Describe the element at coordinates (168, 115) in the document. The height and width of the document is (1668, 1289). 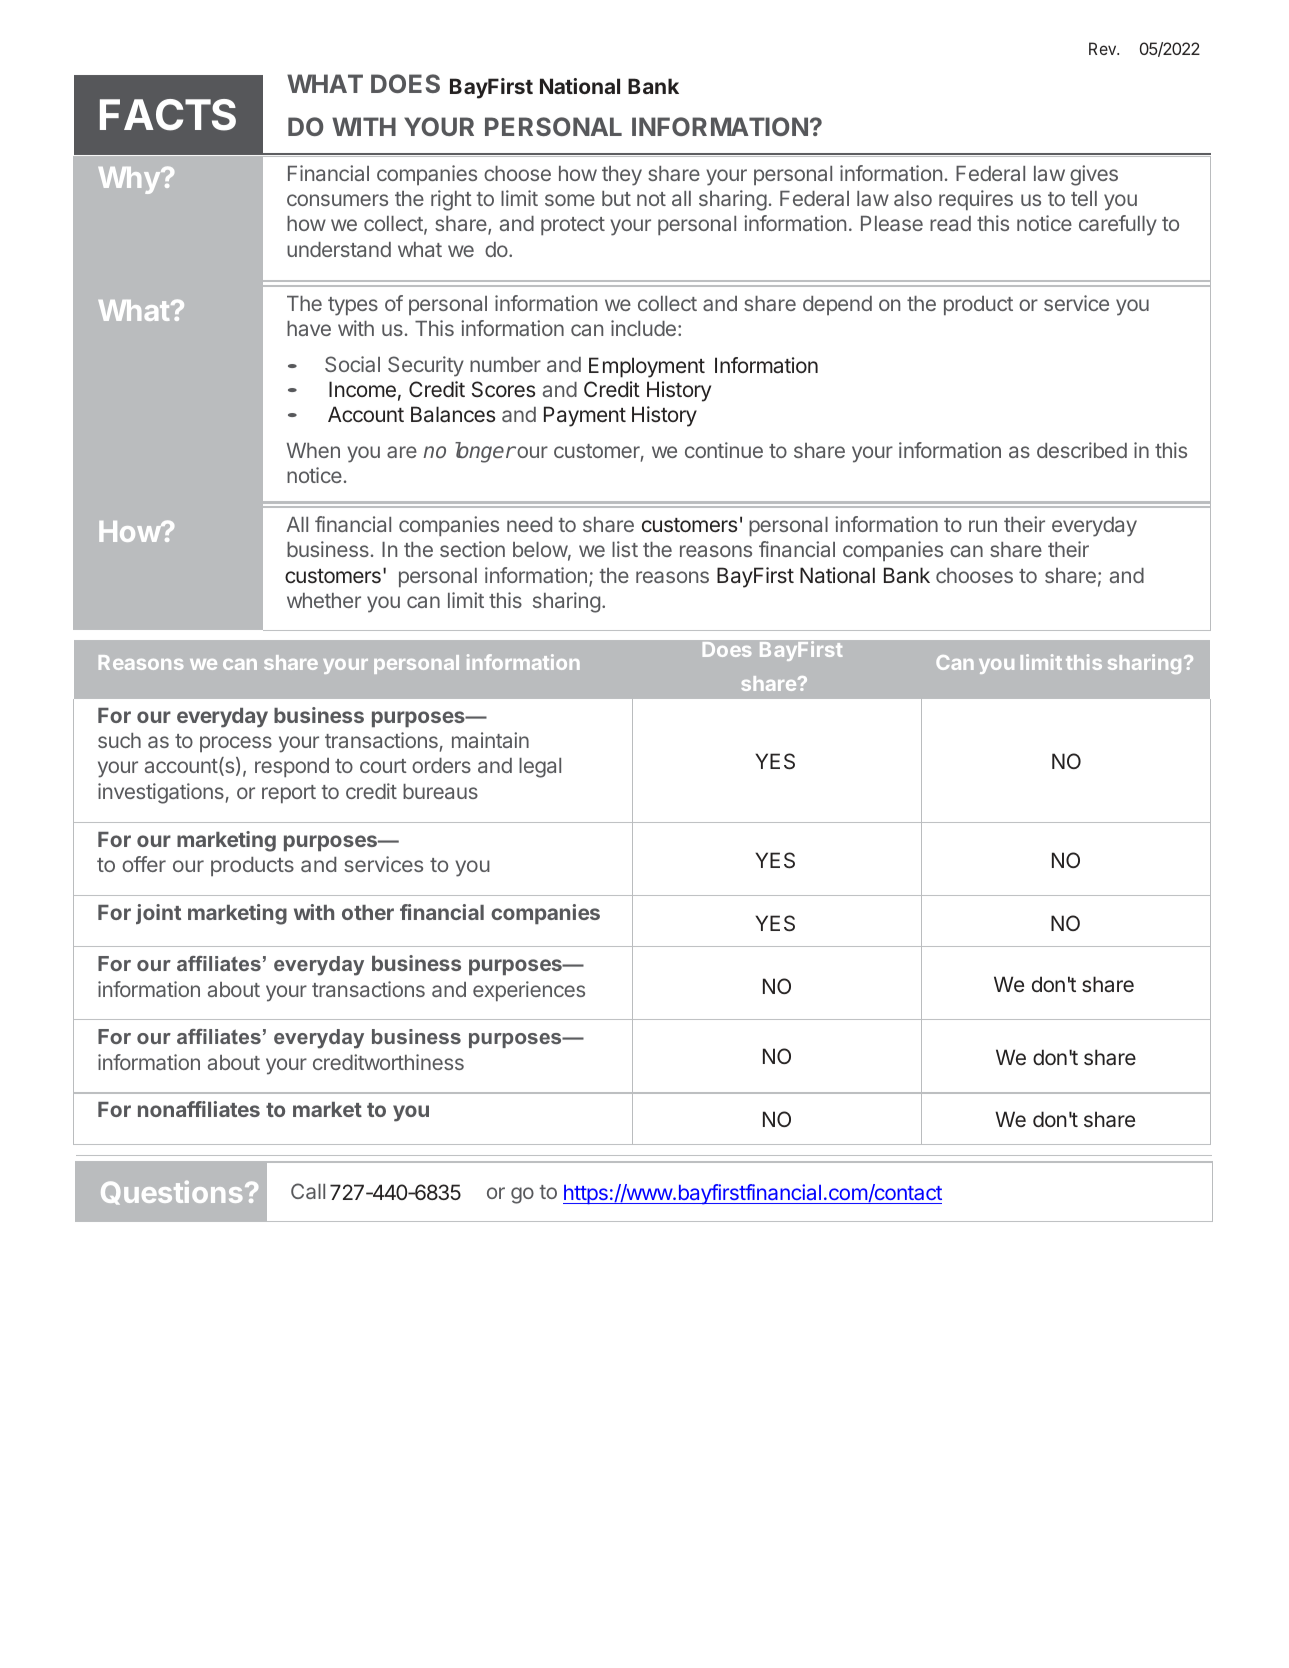
I see `FACTS` at that location.
